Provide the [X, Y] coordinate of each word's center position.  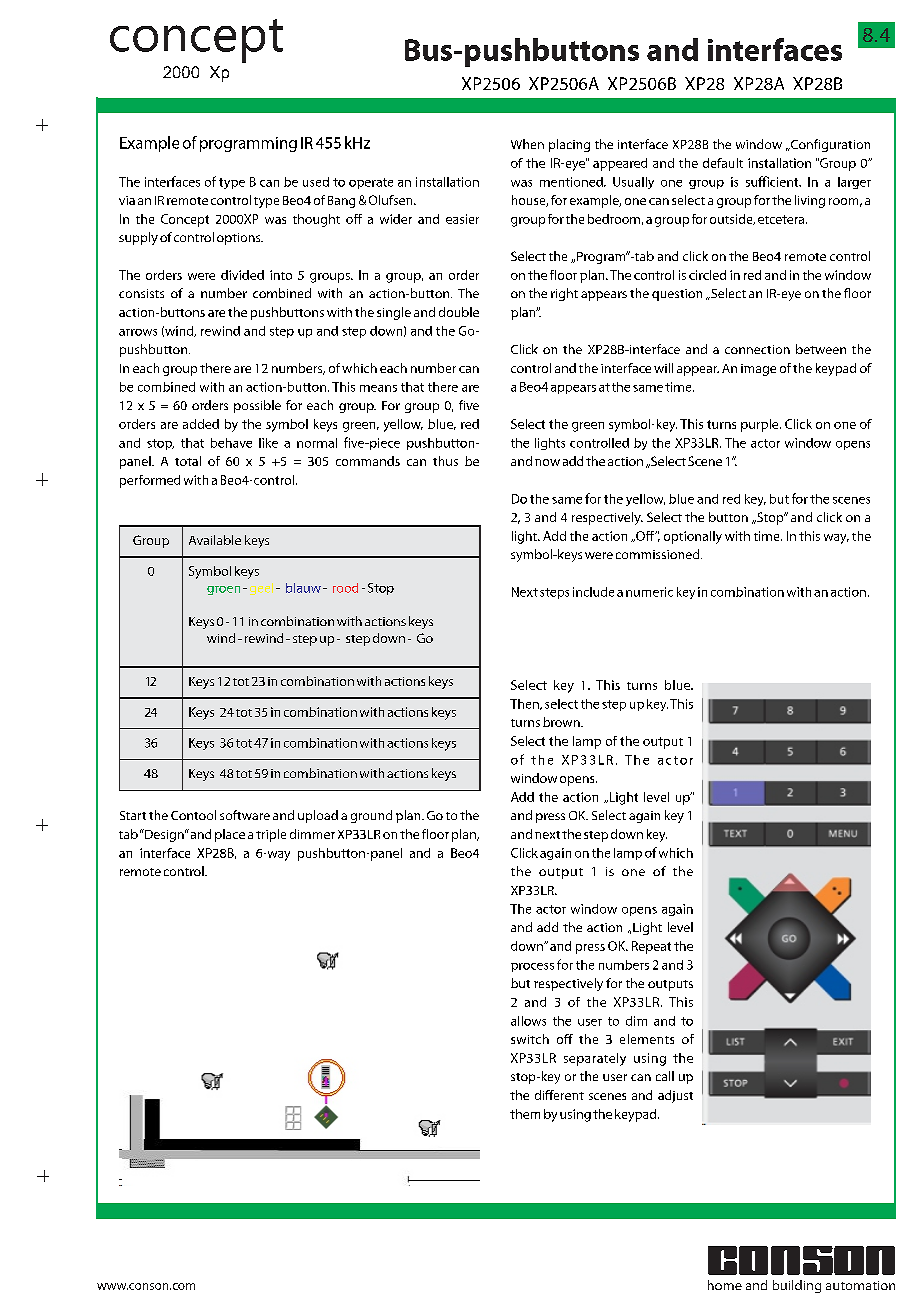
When [527, 144]
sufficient [773, 181]
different [559, 1095]
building [797, 1286]
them [525, 1114]
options [240, 239]
